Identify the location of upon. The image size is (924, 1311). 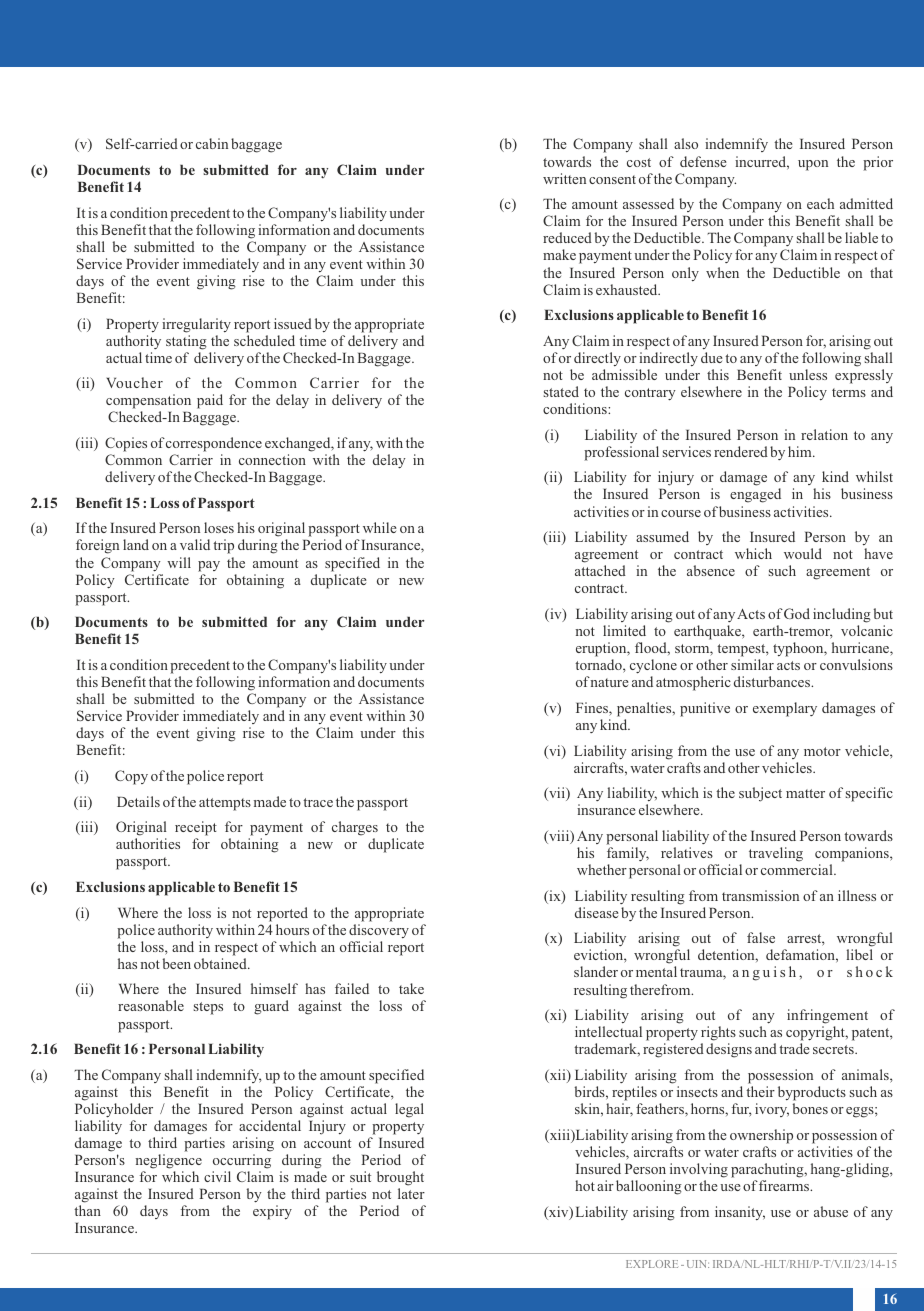
(813, 165).
